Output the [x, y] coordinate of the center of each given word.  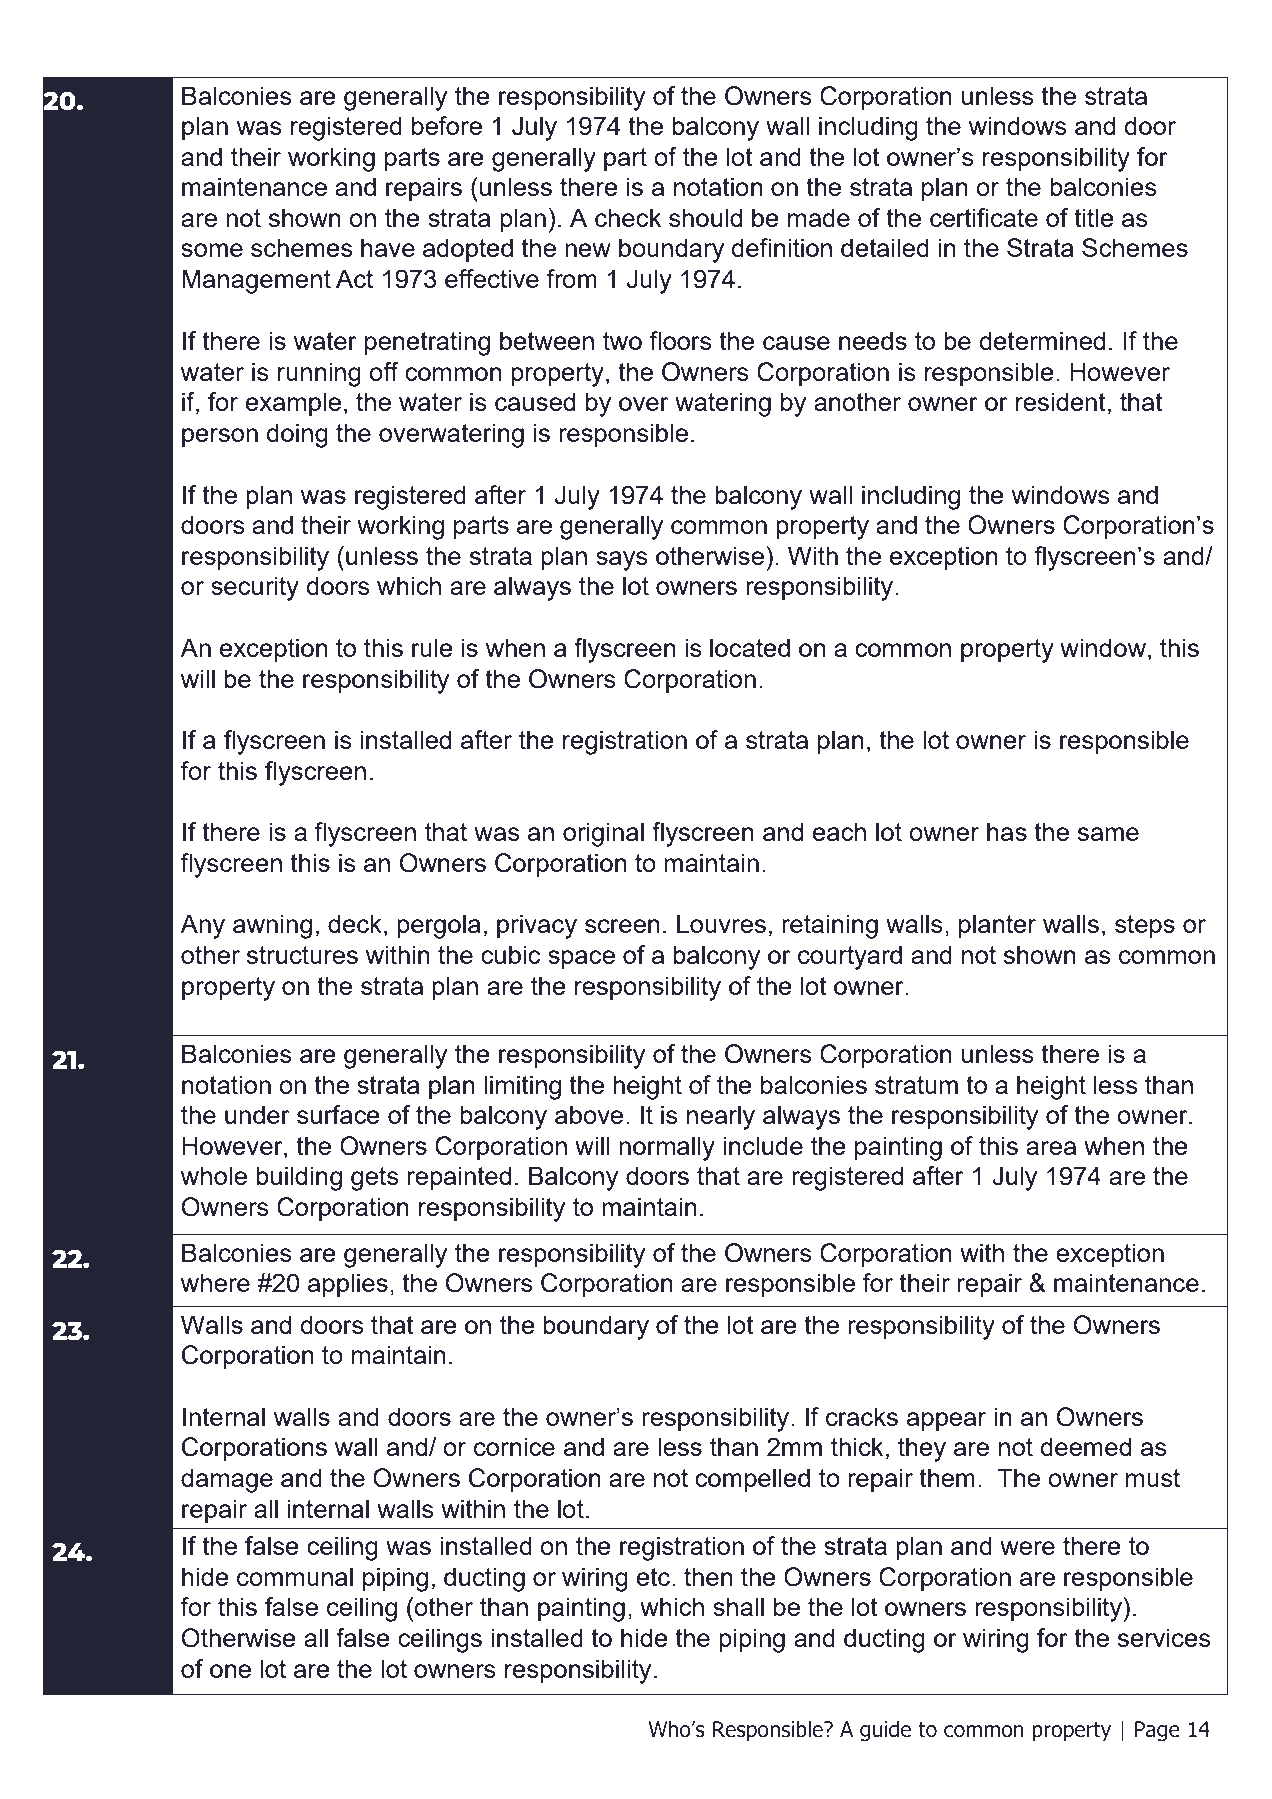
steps [1145, 927]
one [230, 1671]
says [622, 561]
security [255, 588]
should [705, 217]
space [581, 960]
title [1094, 217]
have [388, 247]
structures [302, 955]
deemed [1085, 1446]
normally [667, 1148]
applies [348, 1285]
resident [1061, 401]
